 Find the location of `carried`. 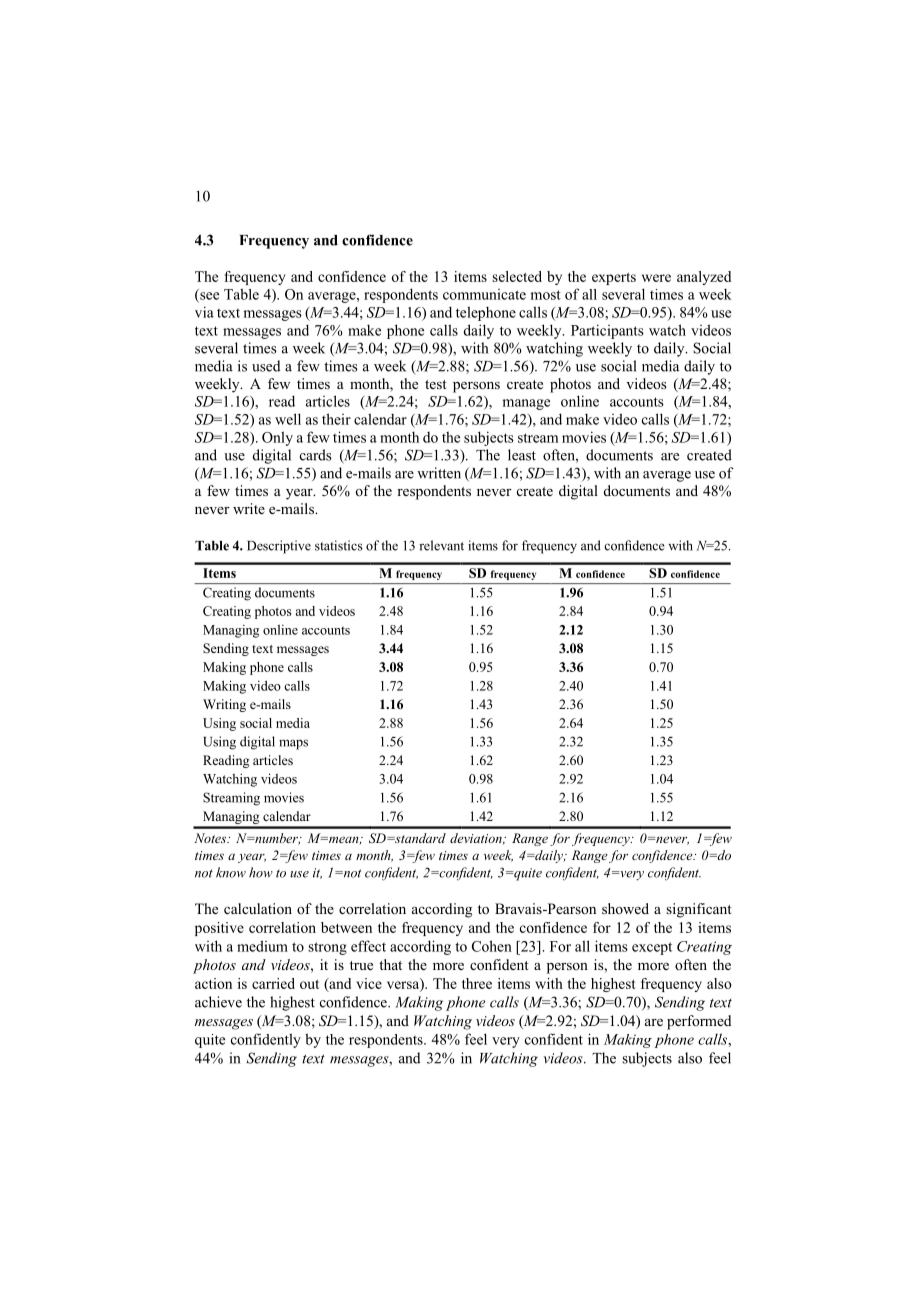

carried is located at coordinates (273, 983).
